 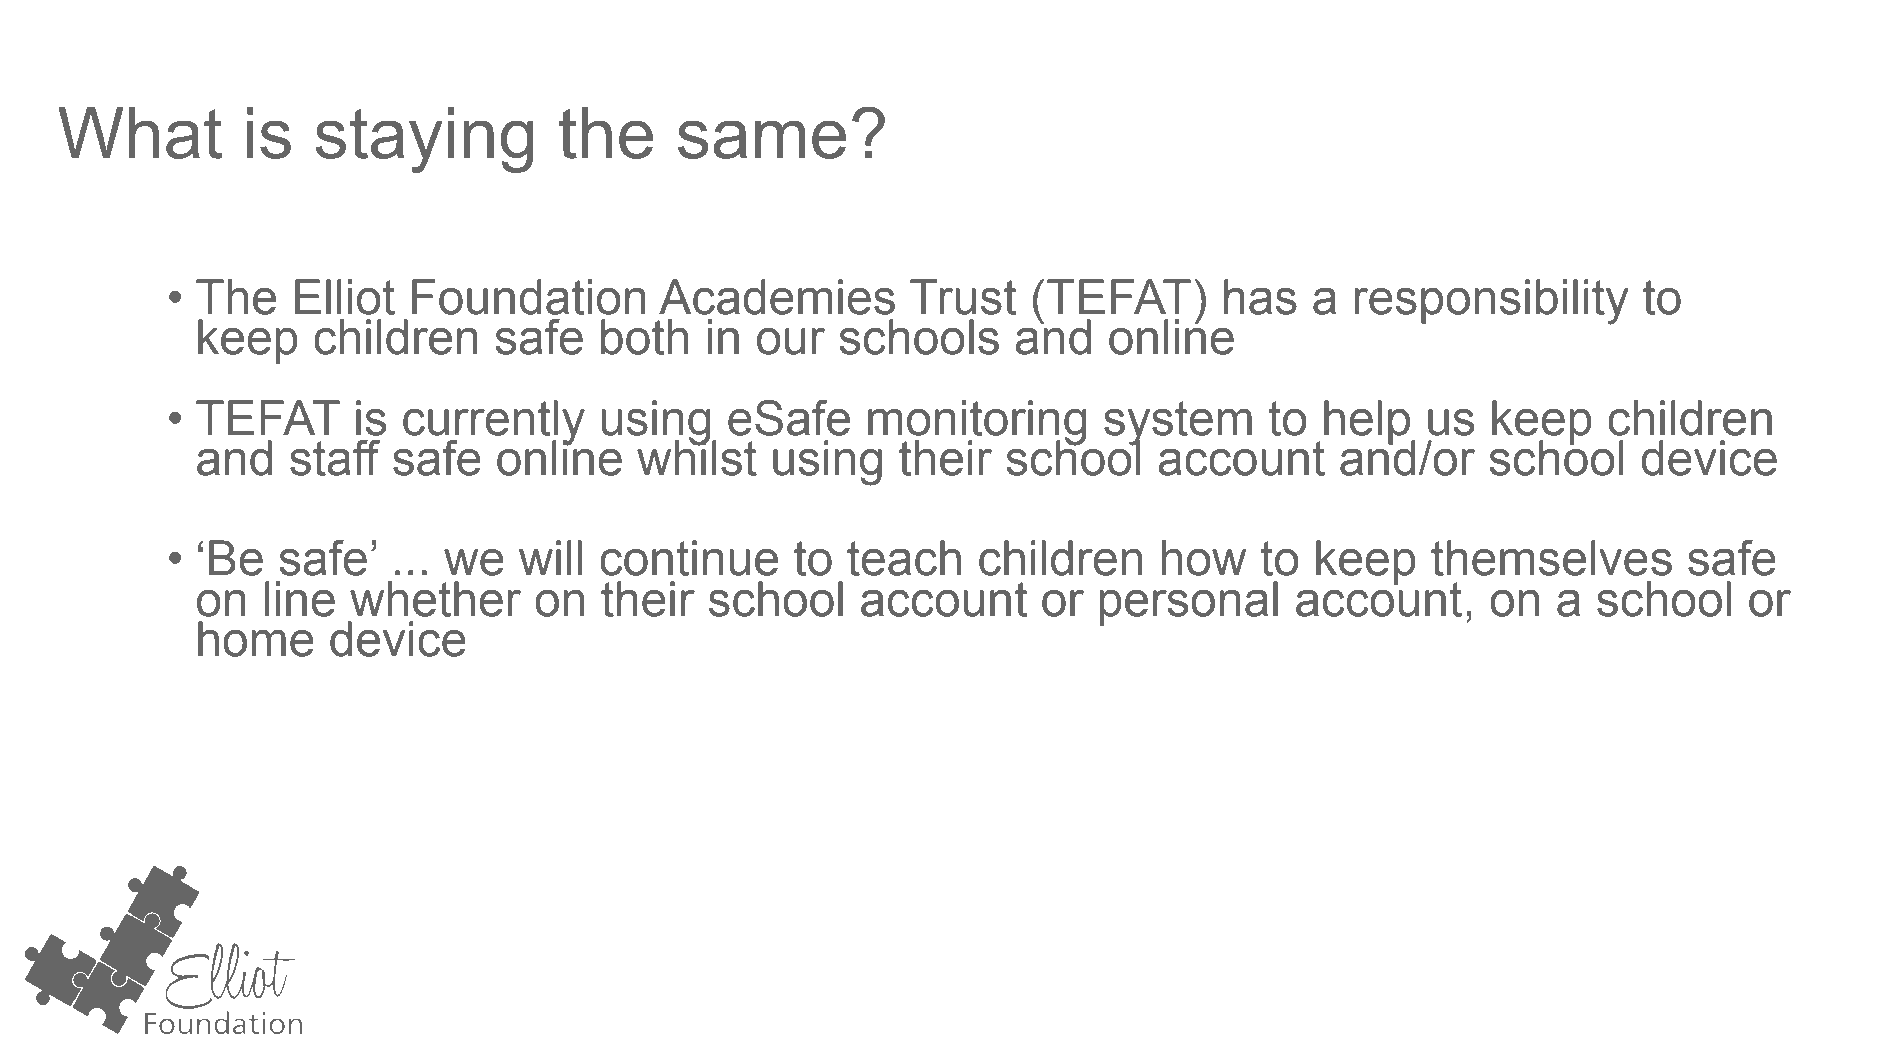 What do you see at coordinates (424, 140) in the screenshot?
I see `staying` at bounding box center [424, 140].
